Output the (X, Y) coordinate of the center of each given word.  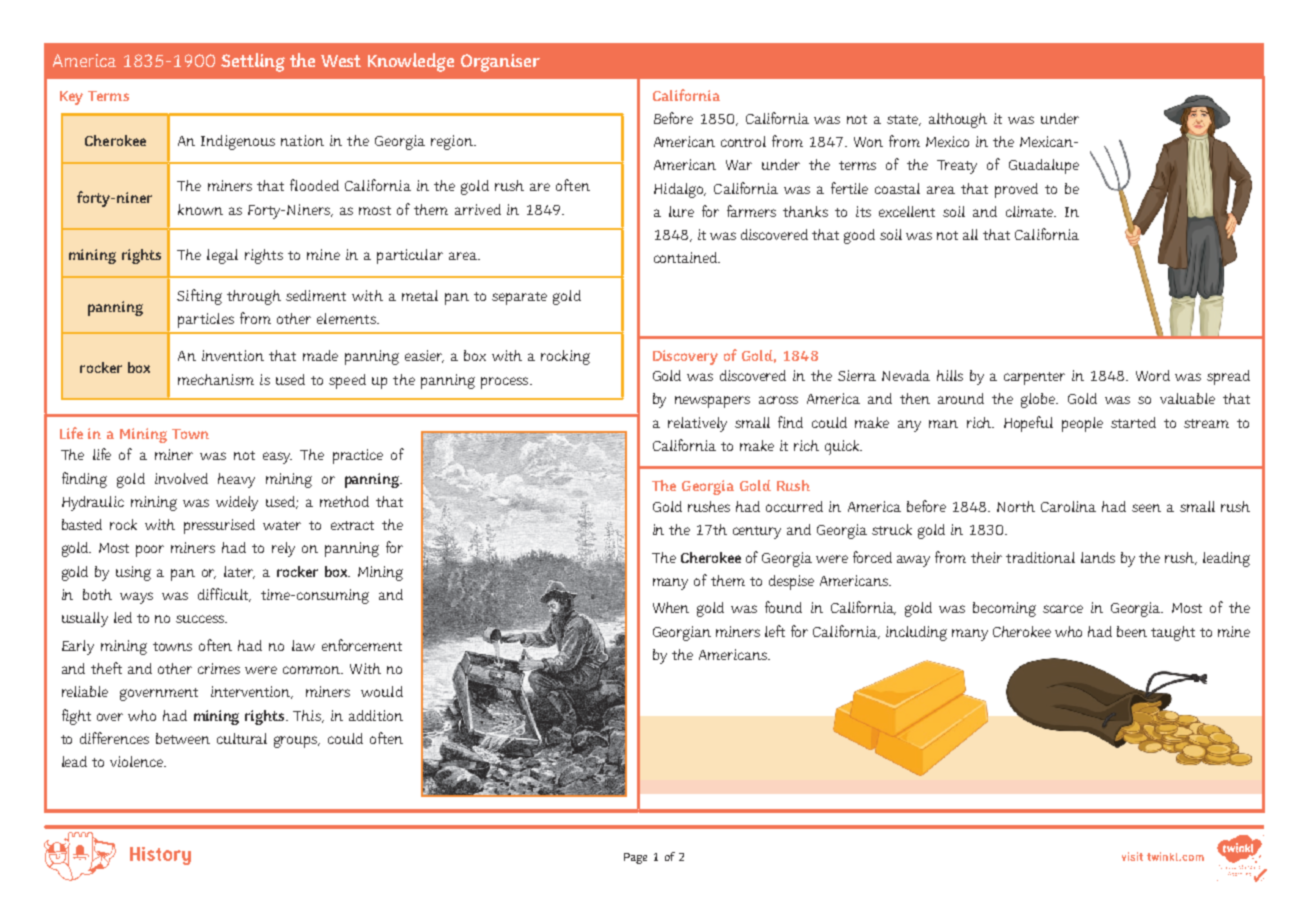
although (958, 120)
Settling (253, 62)
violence (138, 761)
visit (1132, 856)
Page (635, 858)
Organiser (500, 63)
